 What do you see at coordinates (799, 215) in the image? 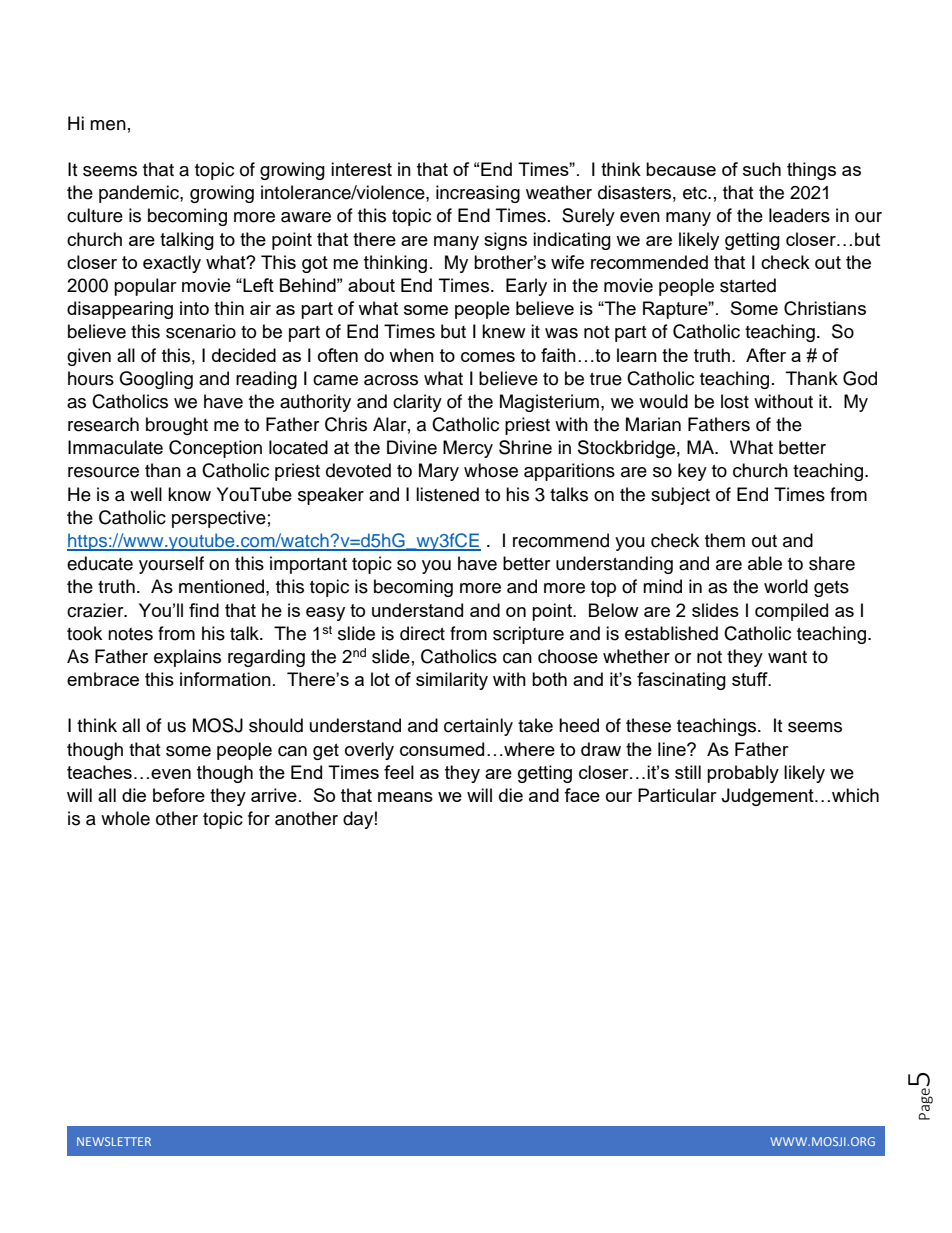
I see `leaders` at bounding box center [799, 215].
